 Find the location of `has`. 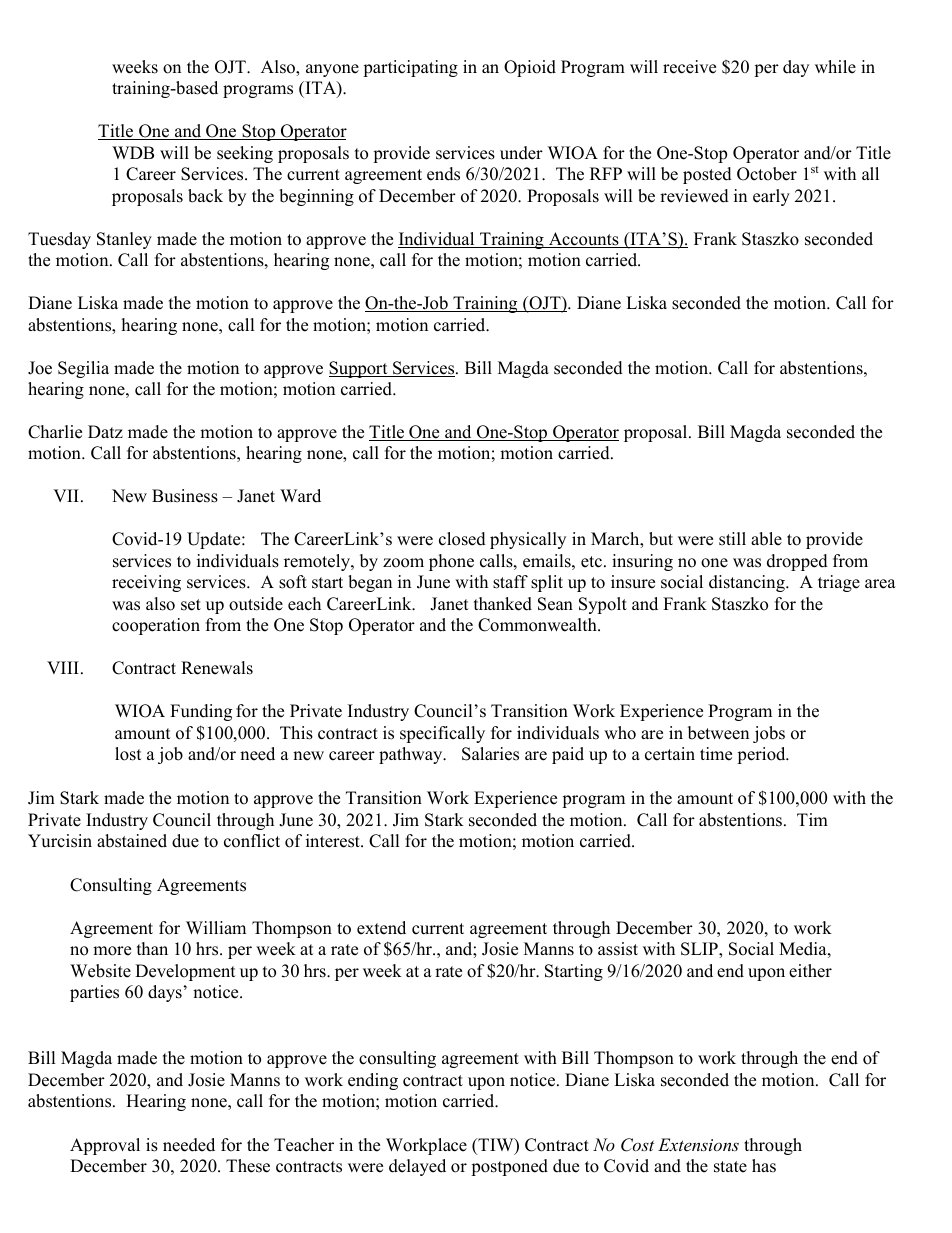

has is located at coordinates (764, 1166).
